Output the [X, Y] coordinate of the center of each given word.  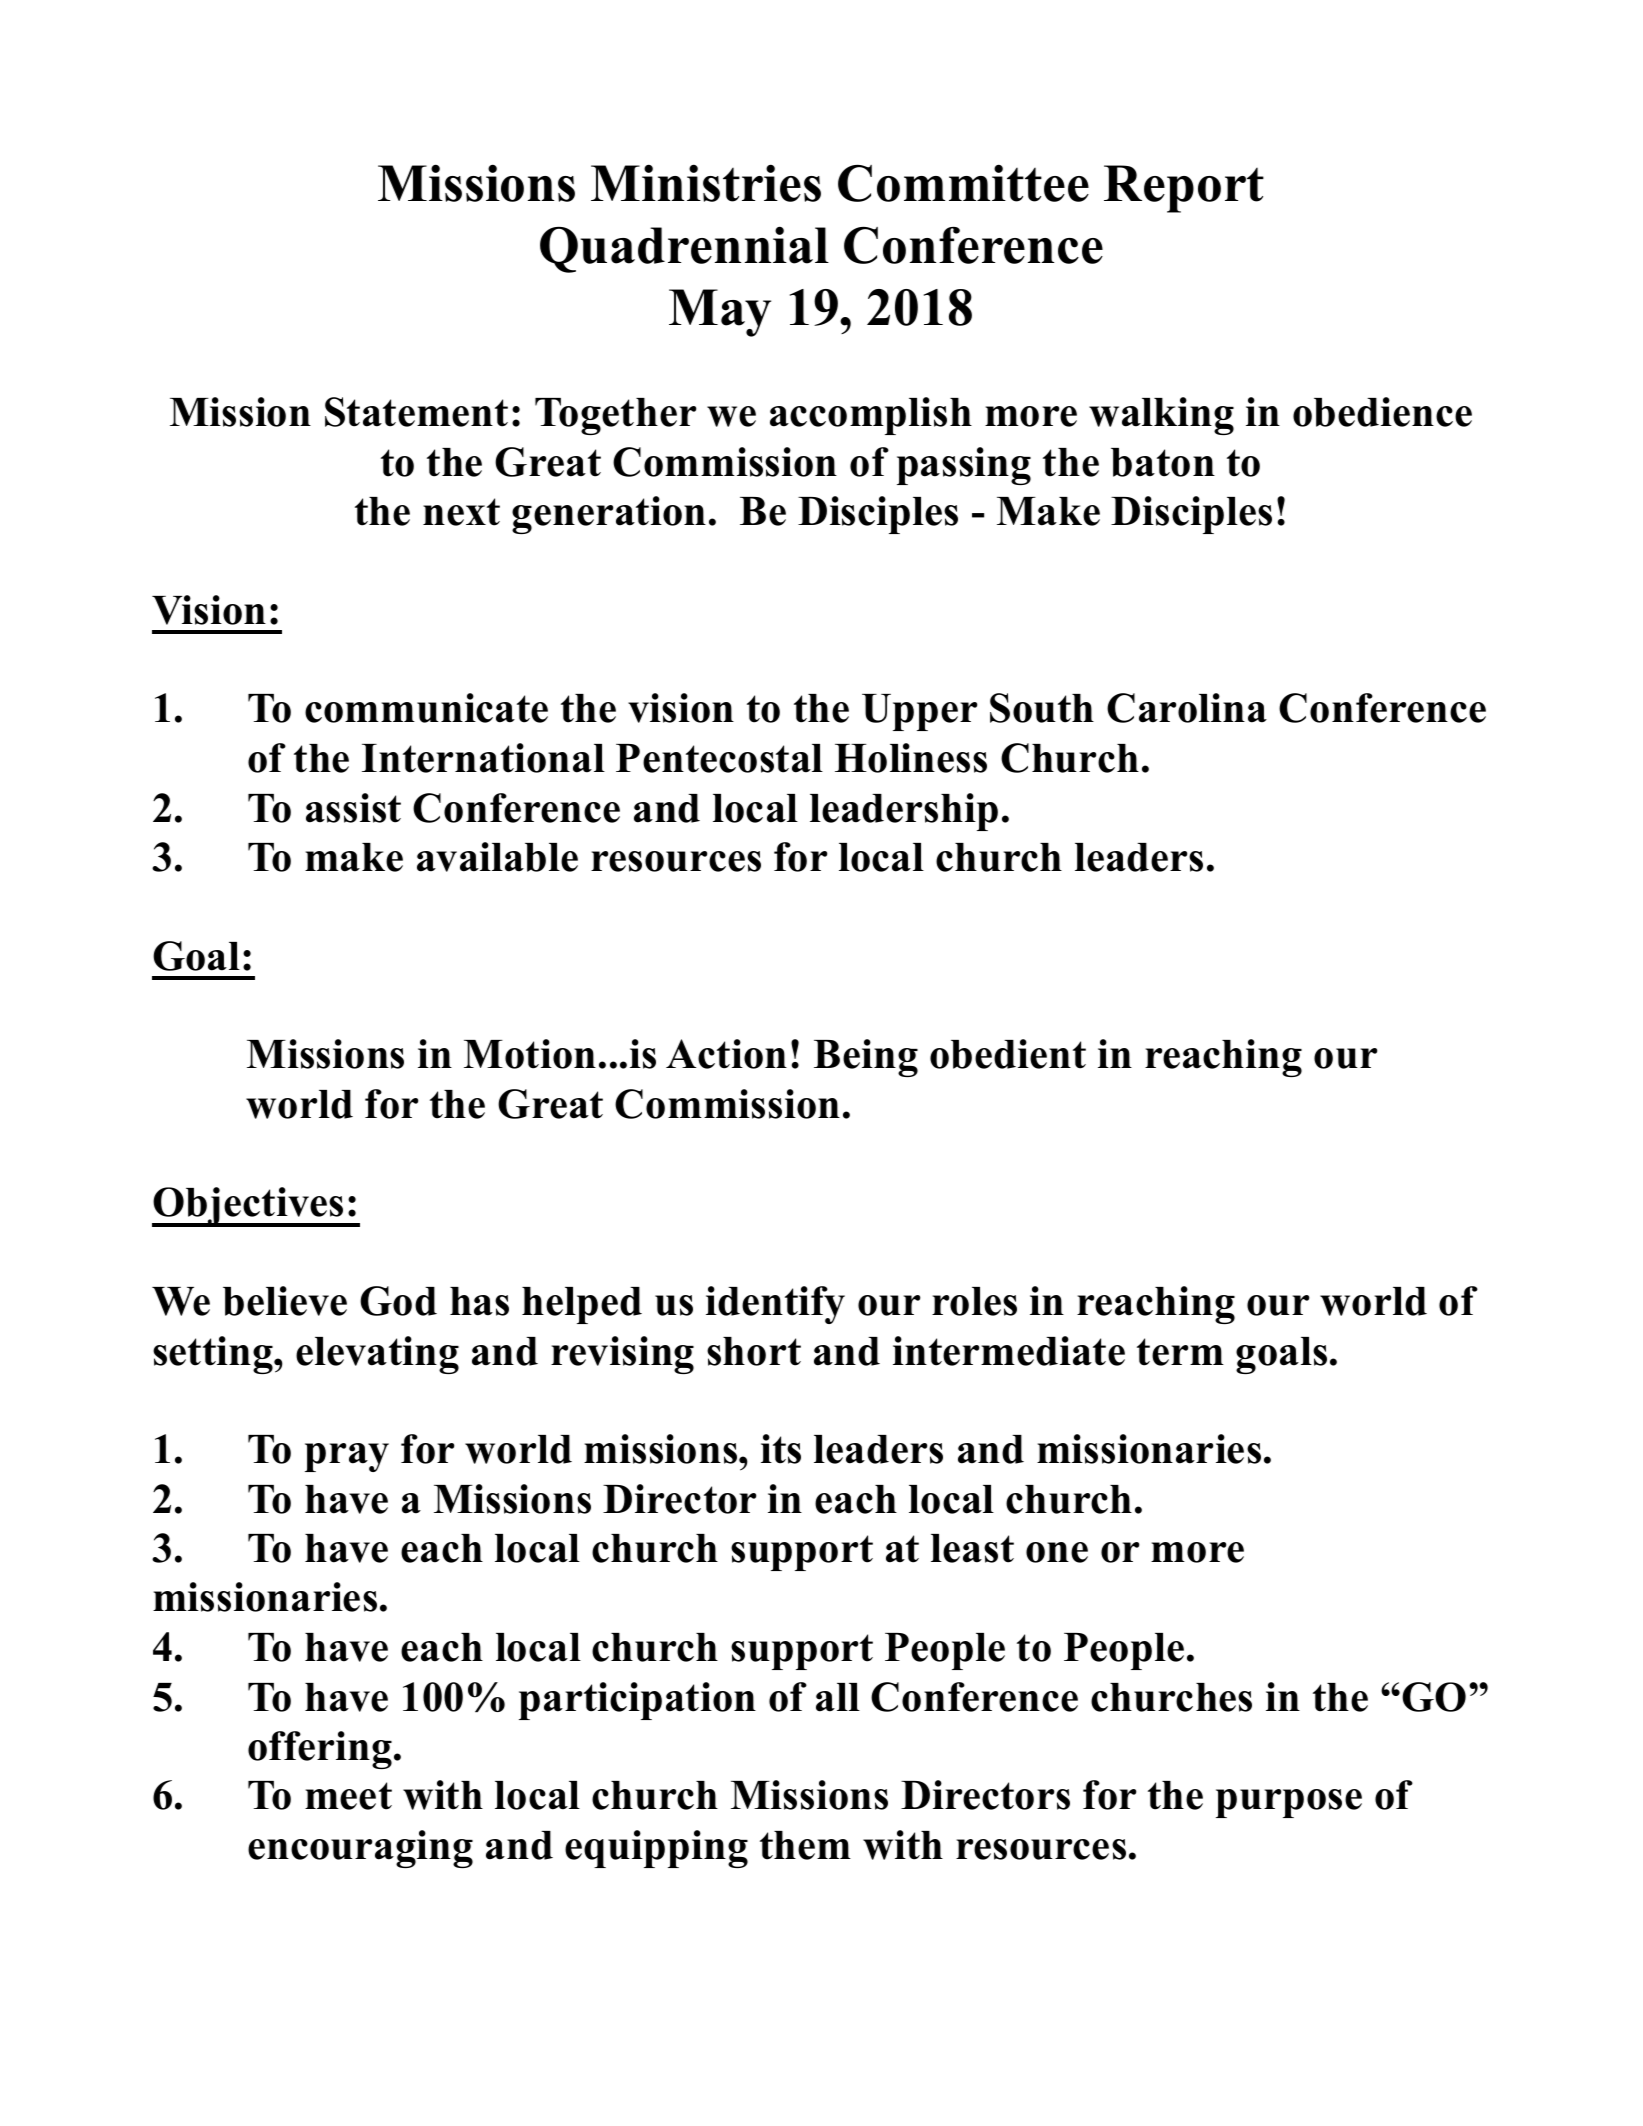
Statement [416, 412]
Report [1184, 189]
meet [348, 1796]
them [805, 1845]
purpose [1289, 1803]
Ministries [706, 183]
